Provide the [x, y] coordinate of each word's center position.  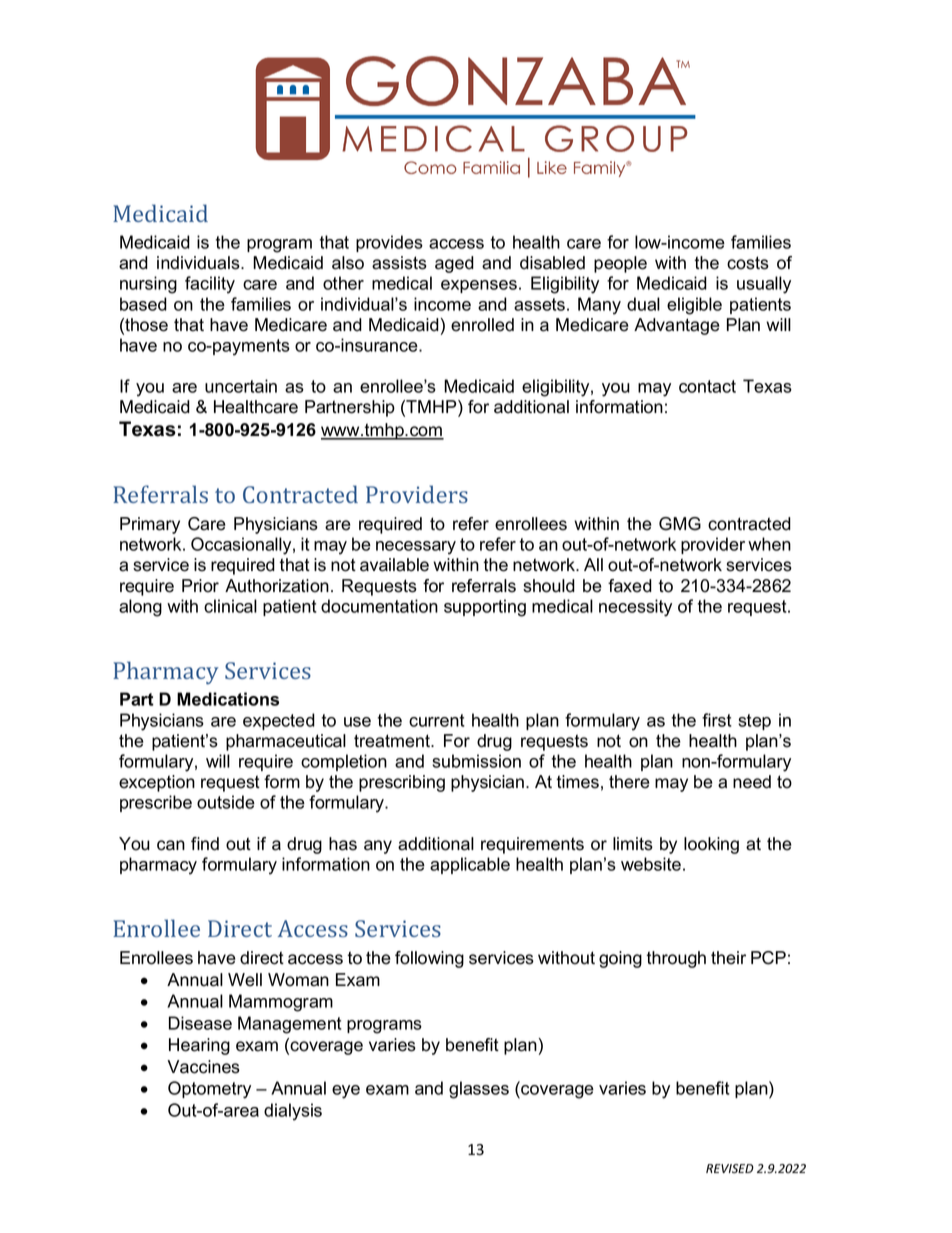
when [769, 544]
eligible [694, 306]
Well [245, 980]
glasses [479, 1090]
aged [454, 264]
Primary [150, 525]
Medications [228, 699]
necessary [416, 548]
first [717, 720]
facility [210, 285]
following [429, 959]
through [676, 959]
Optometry [209, 1090]
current [437, 720]
